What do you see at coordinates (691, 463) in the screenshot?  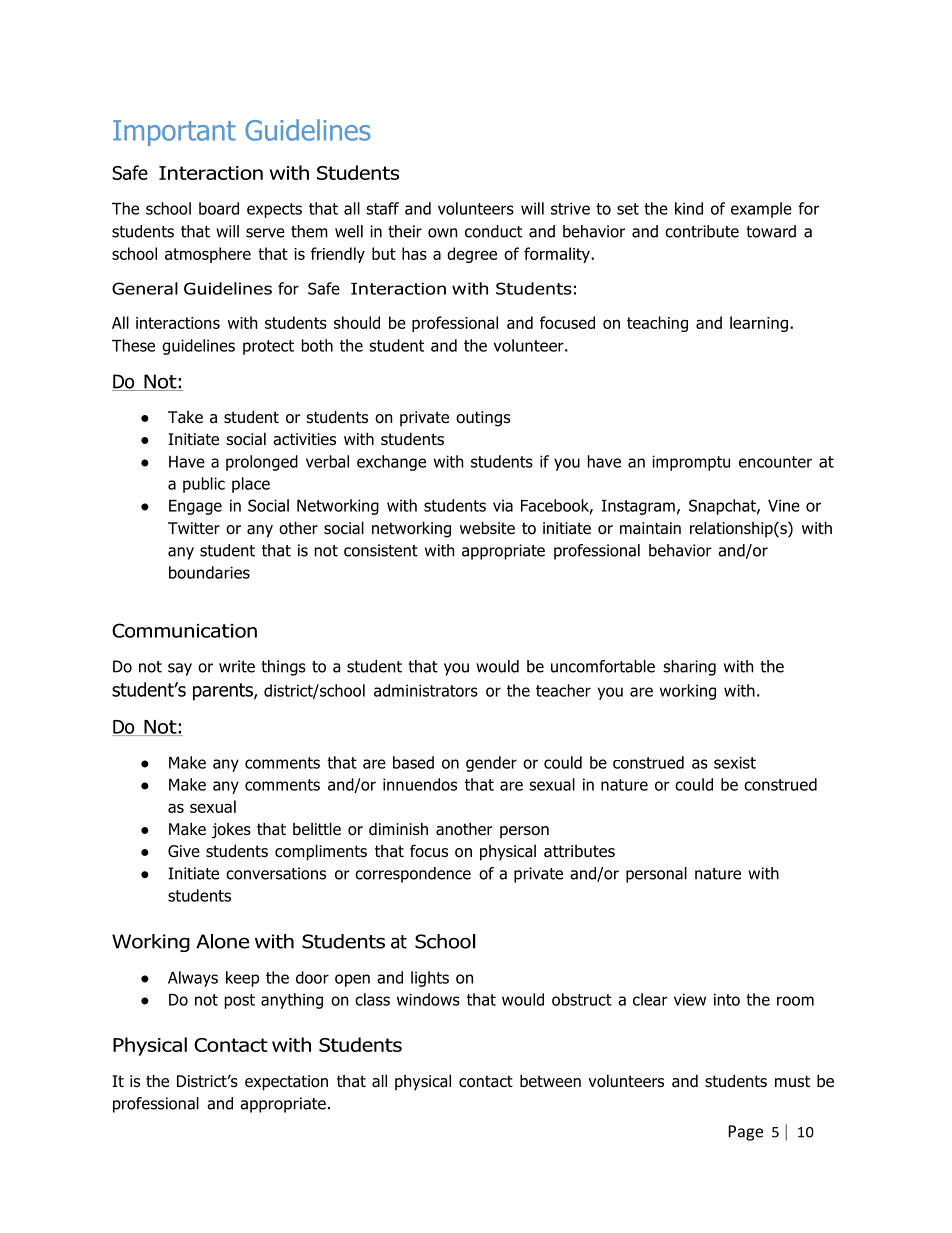 I see `impromptu` at bounding box center [691, 463].
